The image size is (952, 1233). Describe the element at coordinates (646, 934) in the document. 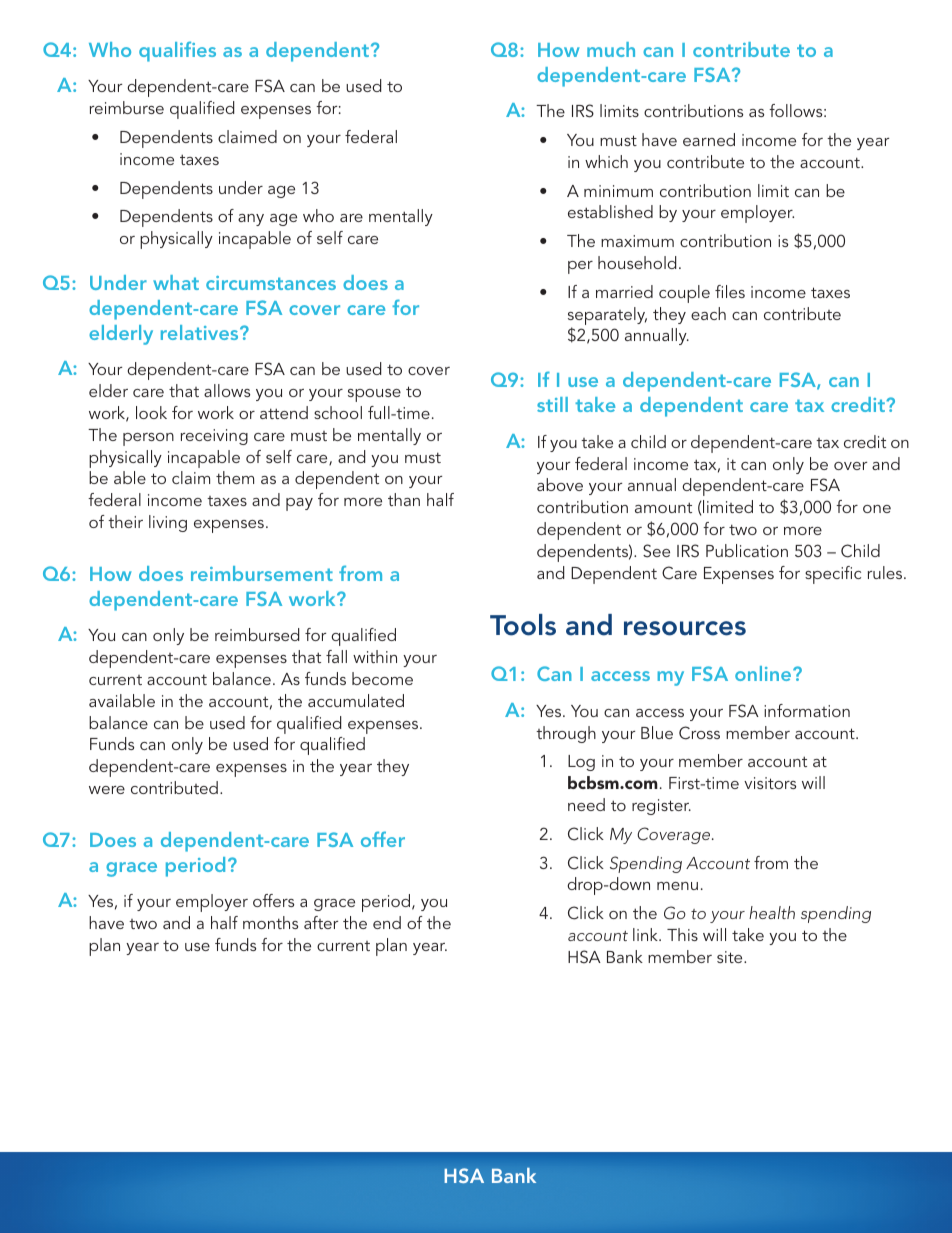

I see `link` at that location.
